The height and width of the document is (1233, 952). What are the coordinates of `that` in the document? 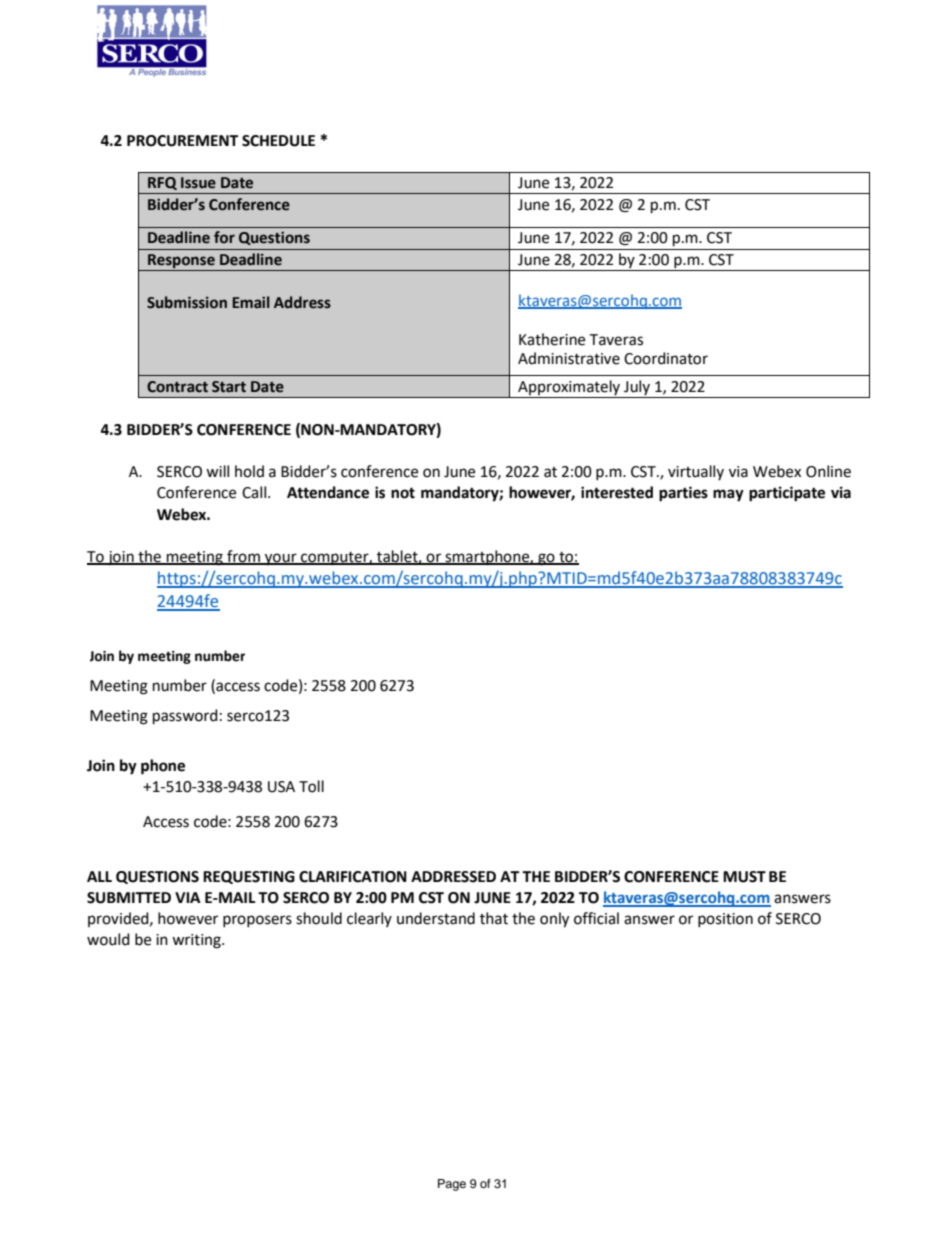 It's located at (494, 918).
